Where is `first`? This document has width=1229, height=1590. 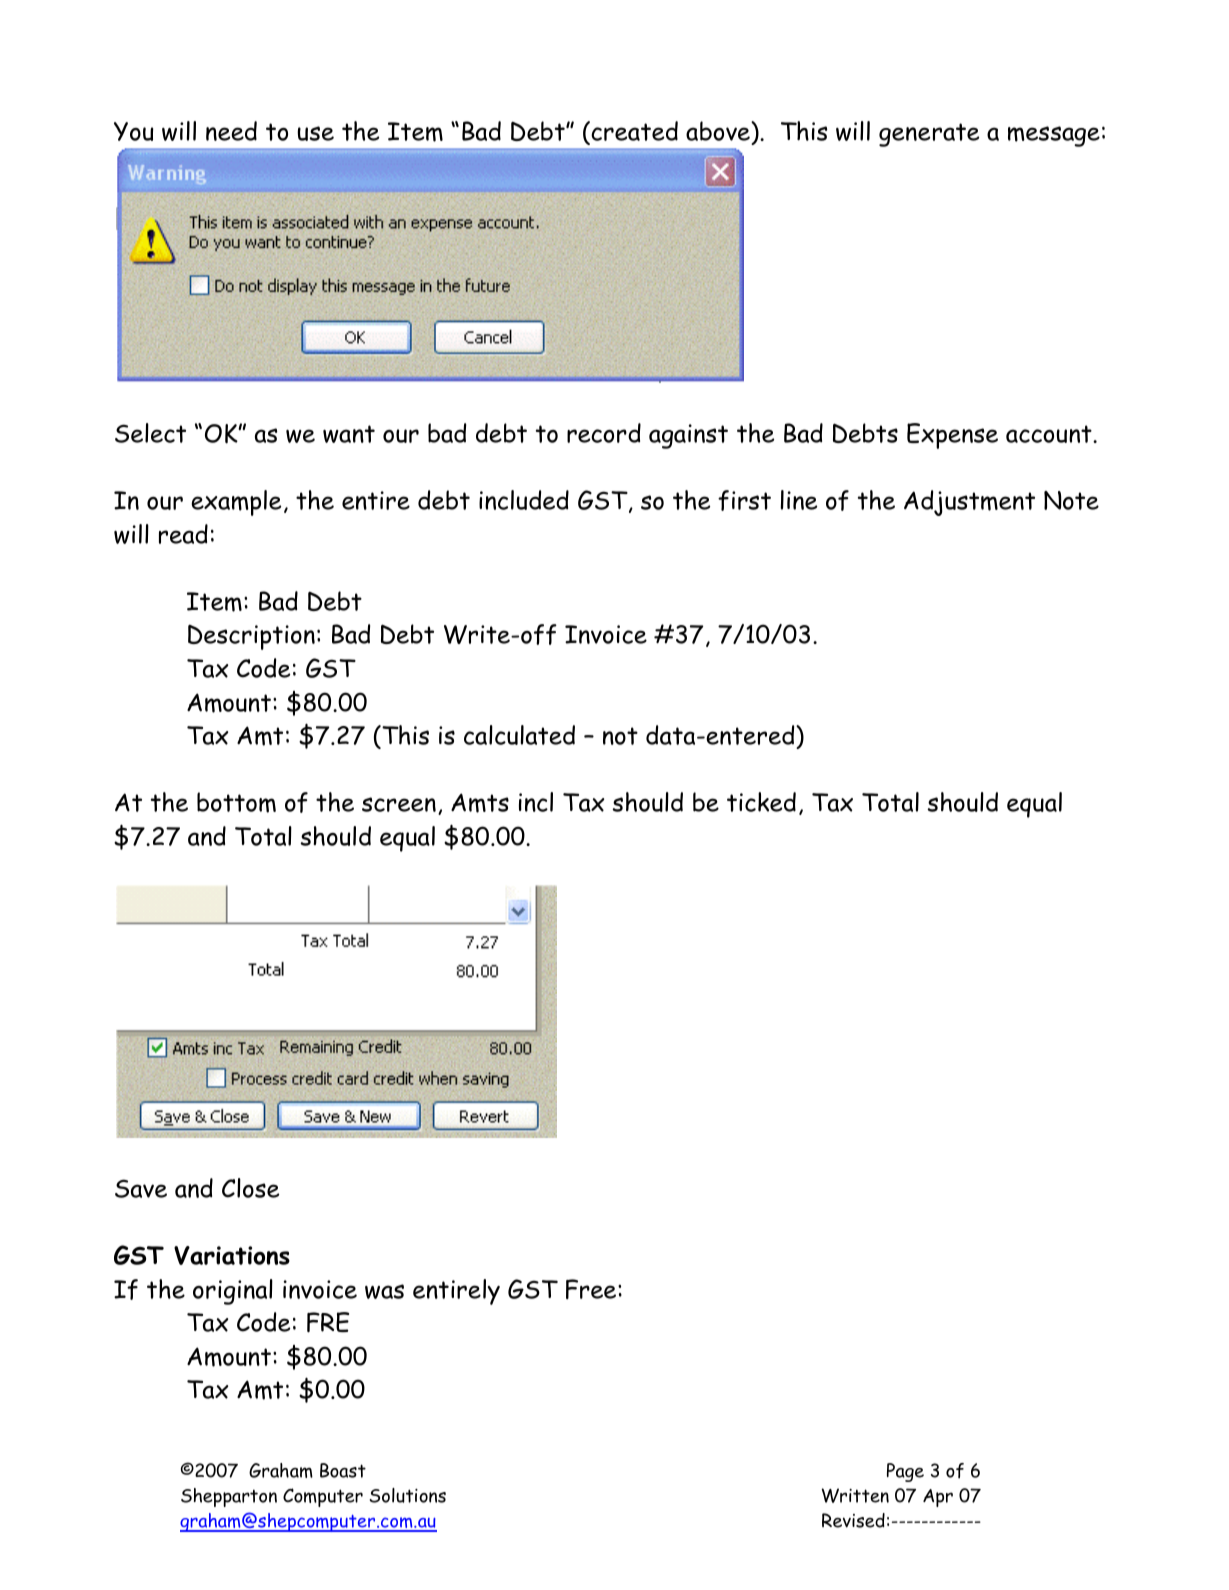 first is located at coordinates (744, 500).
